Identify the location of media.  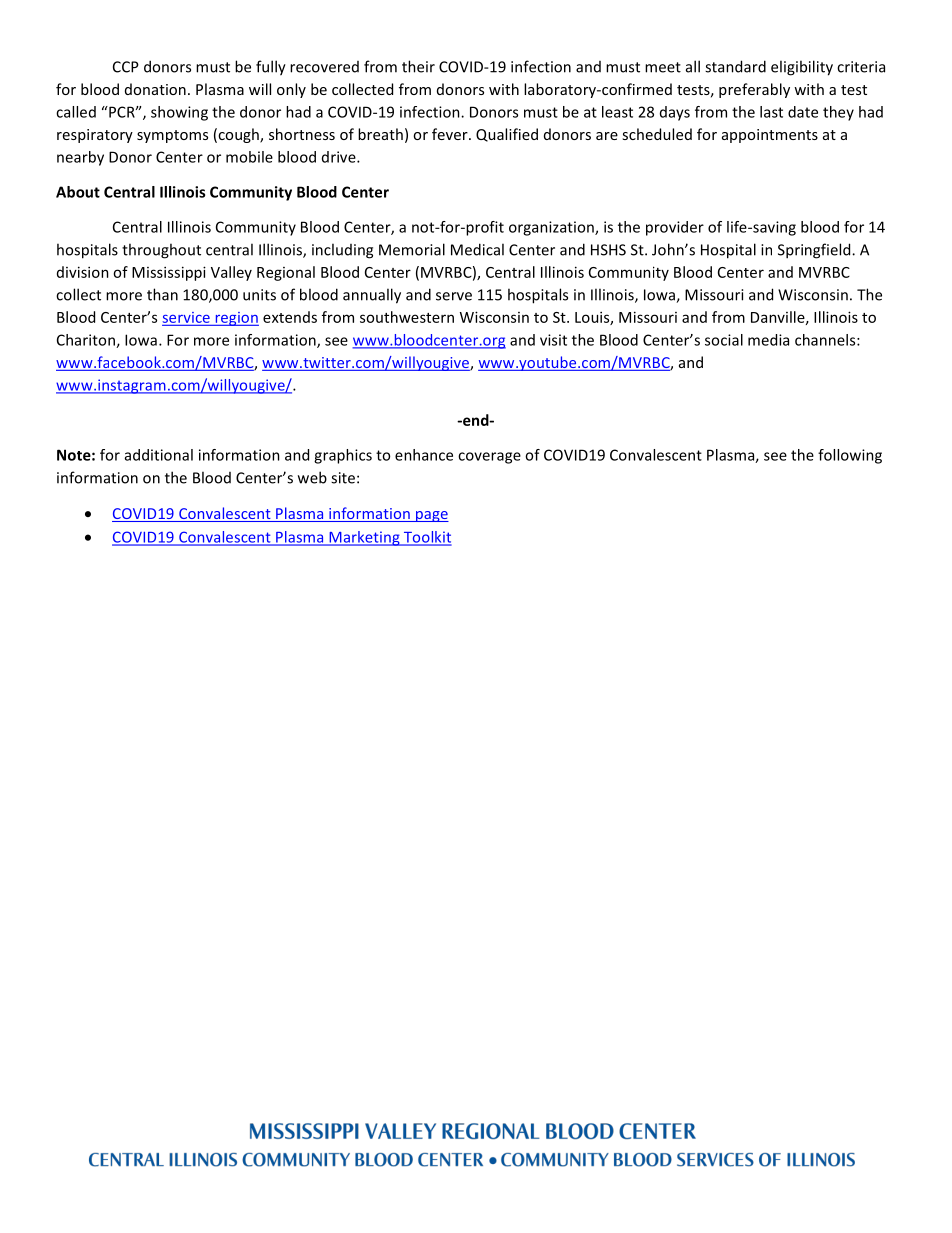
(768, 340).
